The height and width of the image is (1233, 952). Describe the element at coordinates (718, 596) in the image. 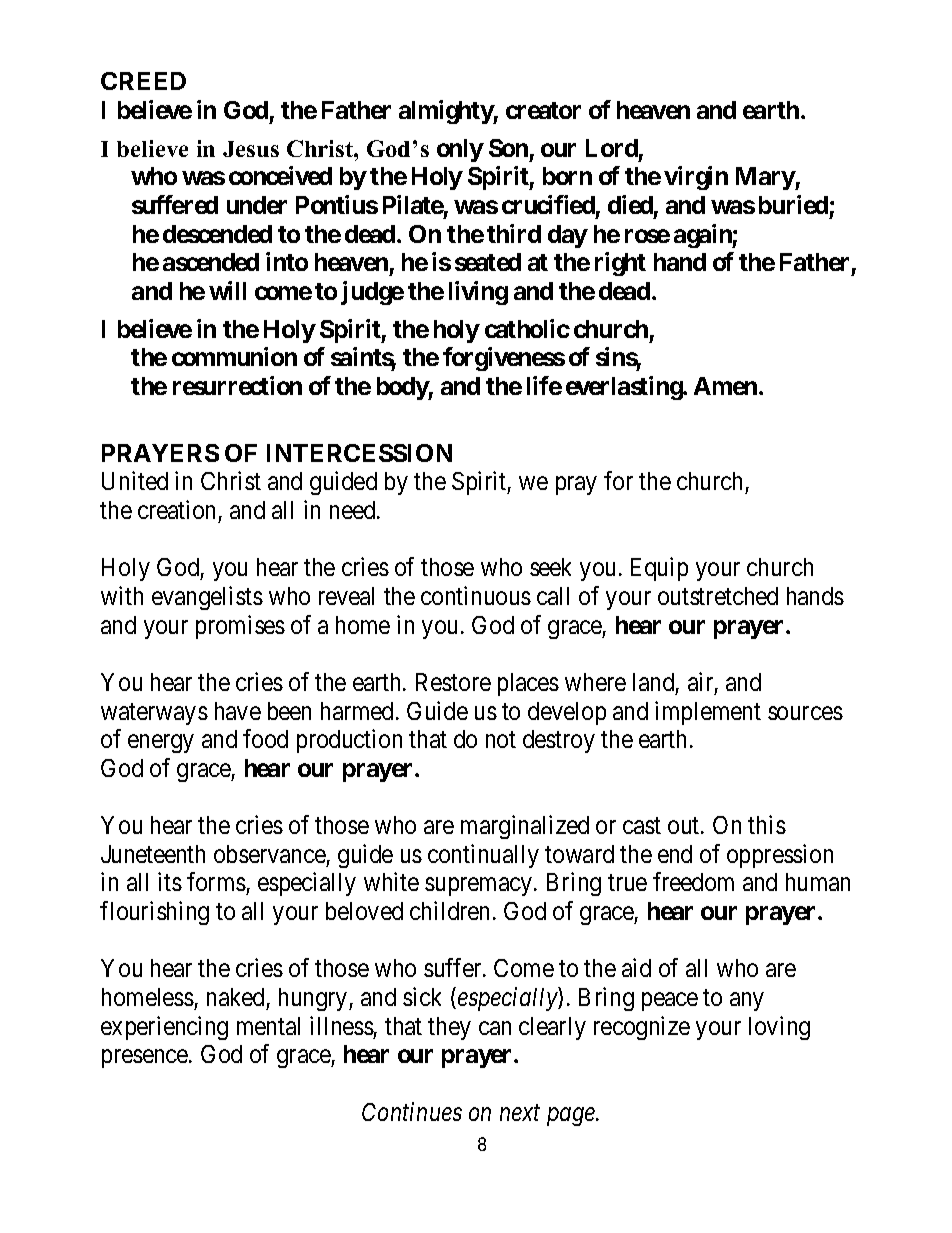

I see `outstretched` at that location.
